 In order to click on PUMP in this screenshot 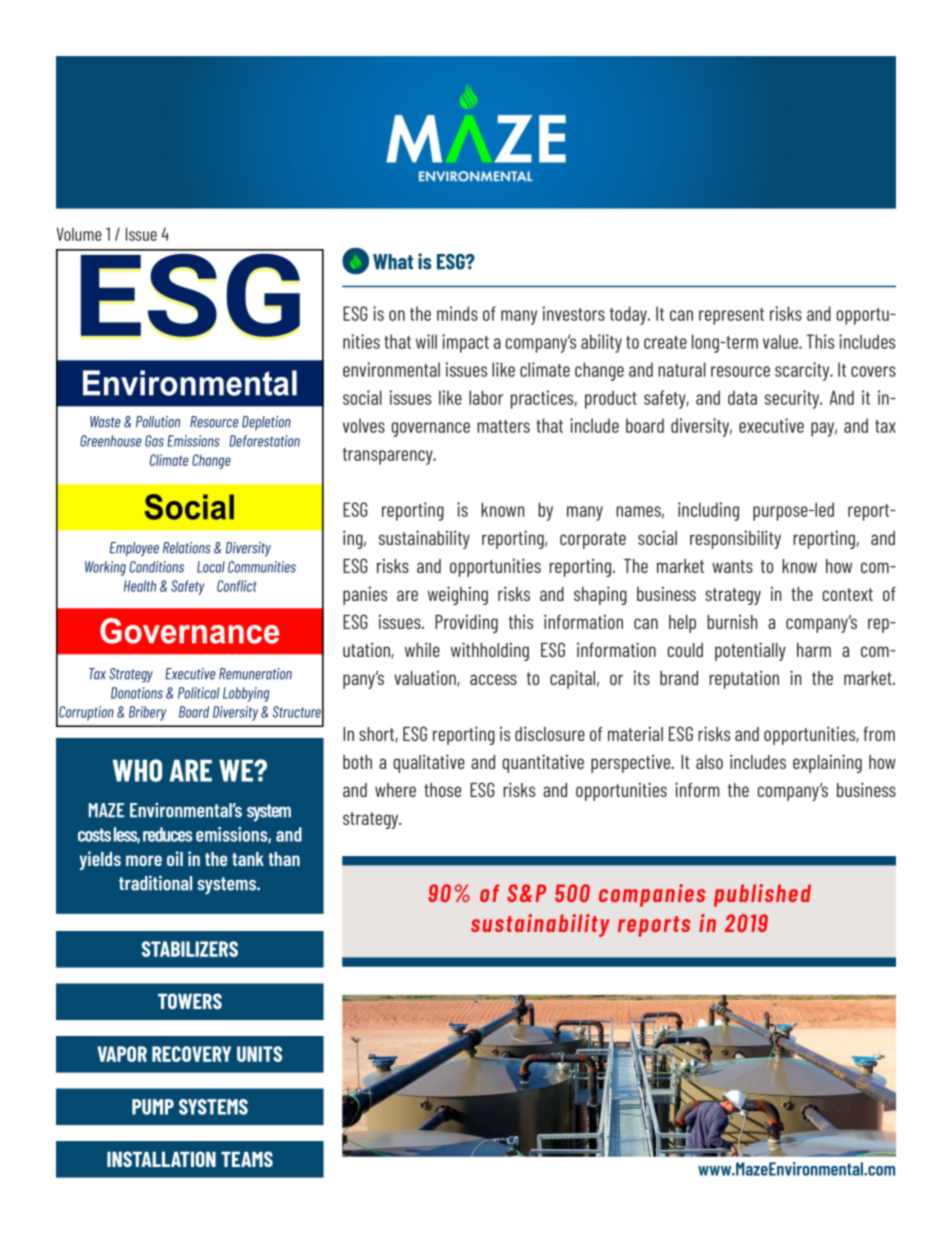, I will do `click(153, 1107)`.
